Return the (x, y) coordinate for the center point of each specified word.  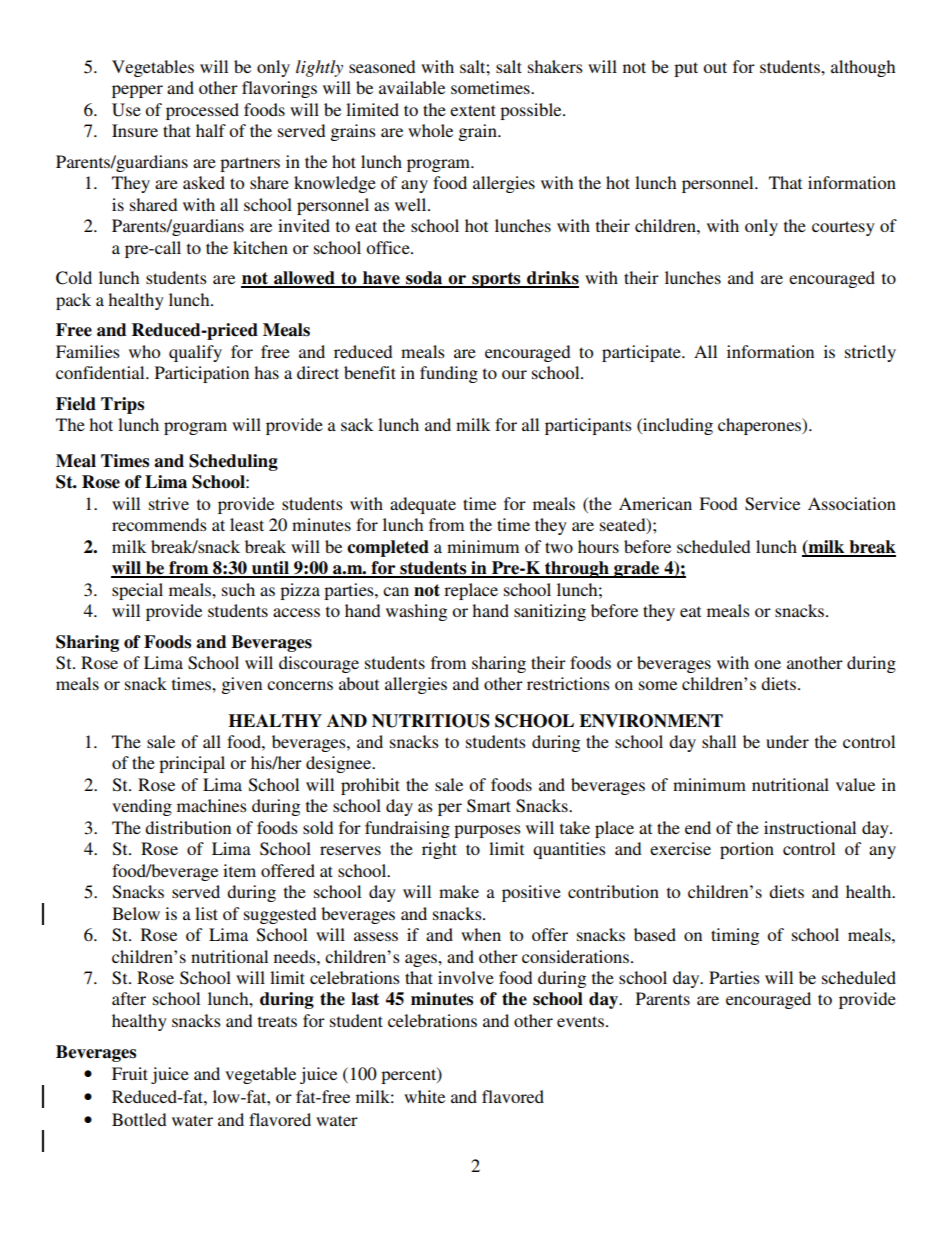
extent (473, 110)
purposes (487, 831)
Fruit (130, 1073)
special (137, 591)
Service (772, 504)
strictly (870, 353)
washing (416, 612)
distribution (188, 827)
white (424, 1096)
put (686, 69)
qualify (195, 353)
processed (202, 111)
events (580, 1021)
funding (449, 374)
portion (747, 850)
